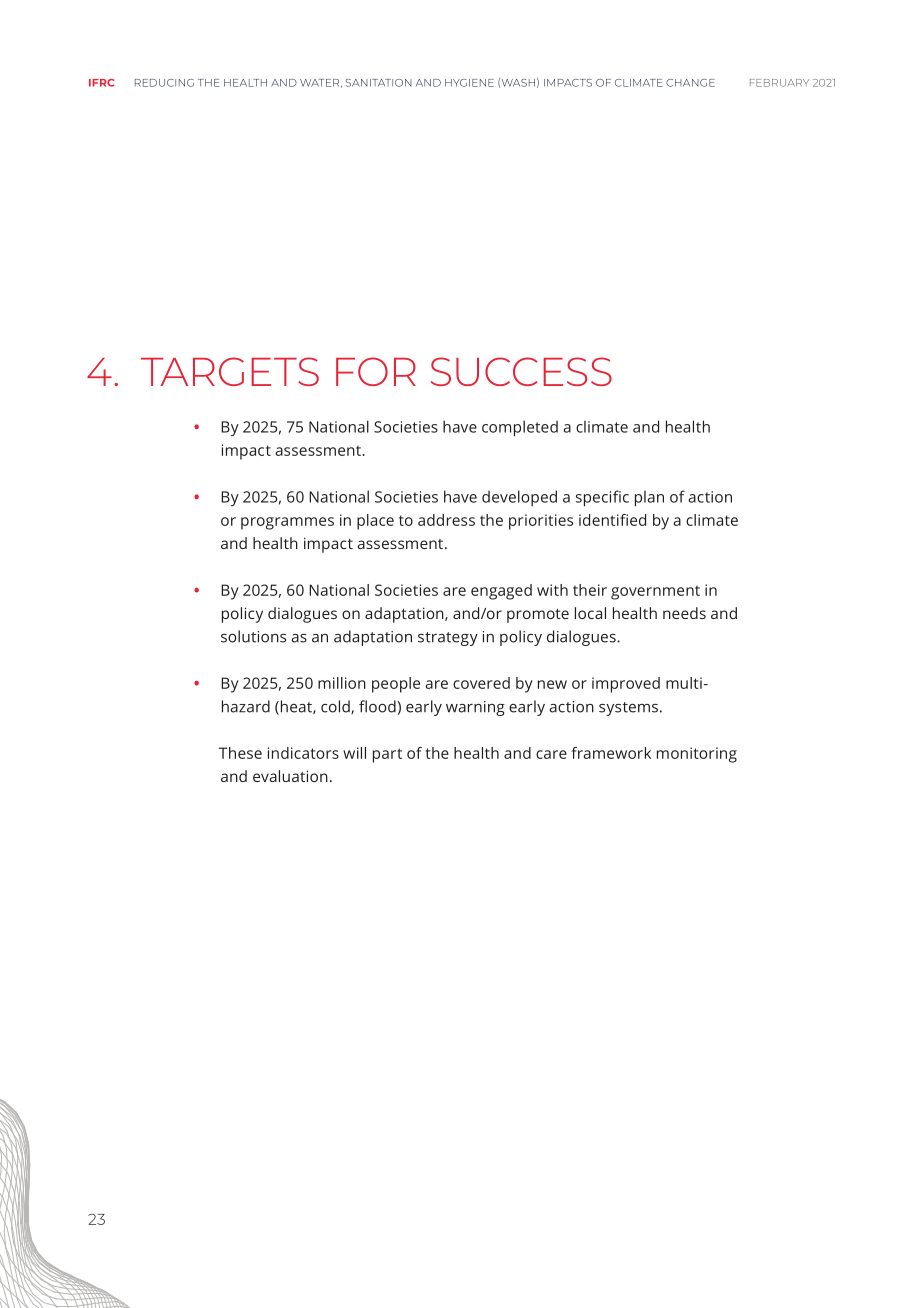 This screenshot has width=924, height=1308. What do you see at coordinates (164, 83) in the screenshot?
I see `REDUCING` at bounding box center [164, 83].
